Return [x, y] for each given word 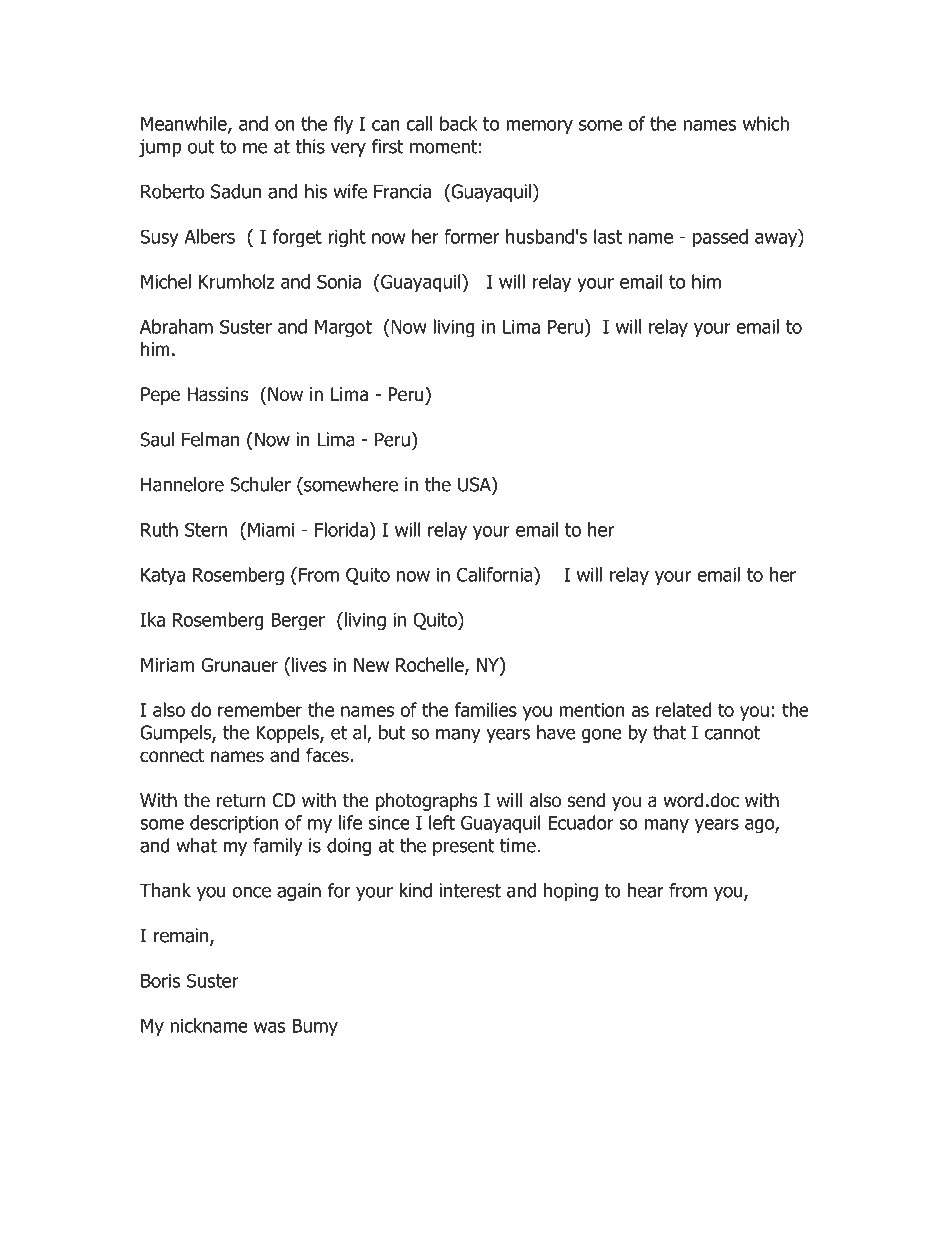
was [269, 1027]
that [669, 732]
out [201, 147]
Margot [343, 329]
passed [720, 238]
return [241, 801]
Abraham [176, 326]
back [459, 123]
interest [470, 890]
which [766, 123]
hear [646, 890]
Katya [163, 577]
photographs [426, 801]
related [683, 709]
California [496, 574]
